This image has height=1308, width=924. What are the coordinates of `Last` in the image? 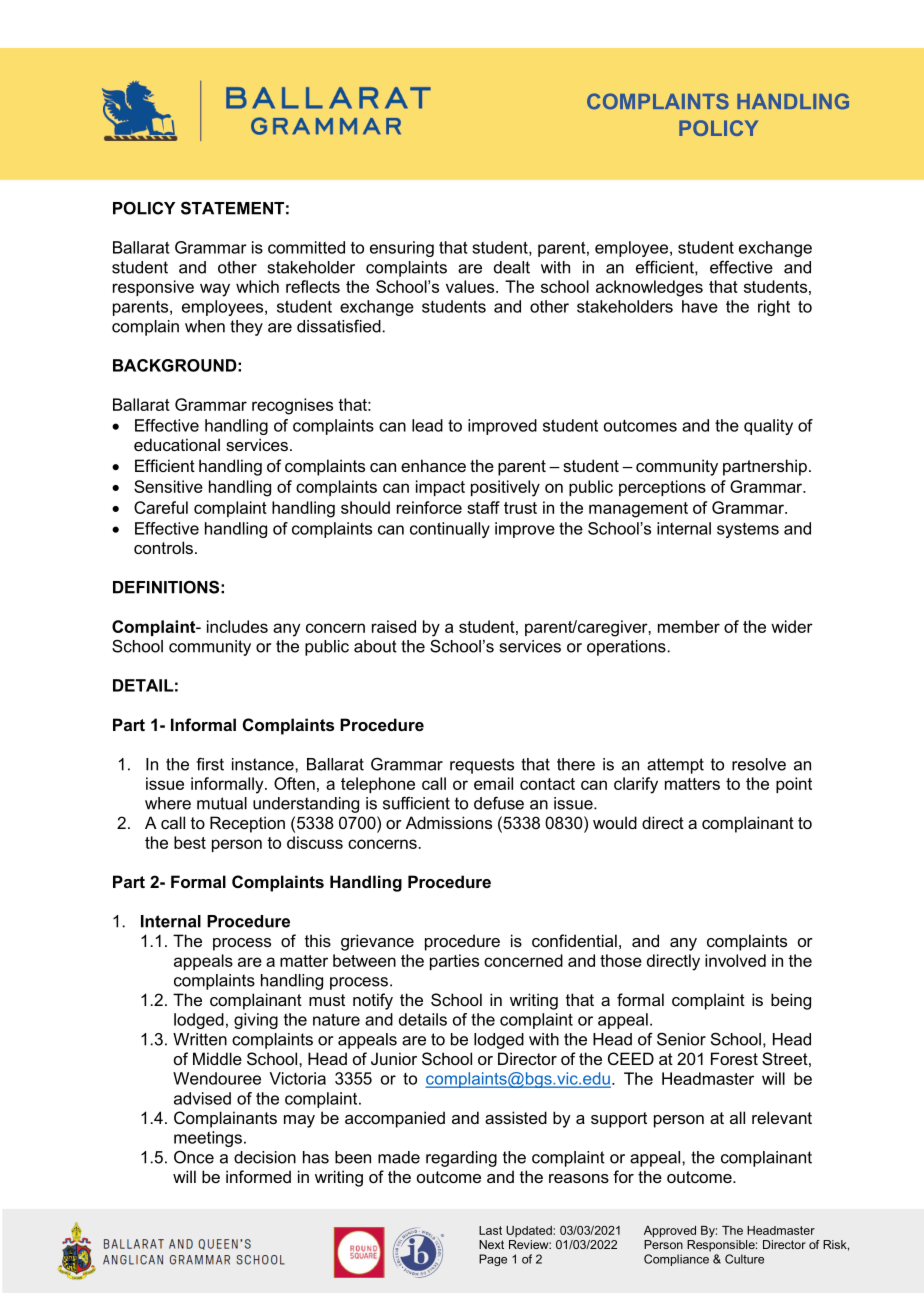 It's located at (490, 1230).
